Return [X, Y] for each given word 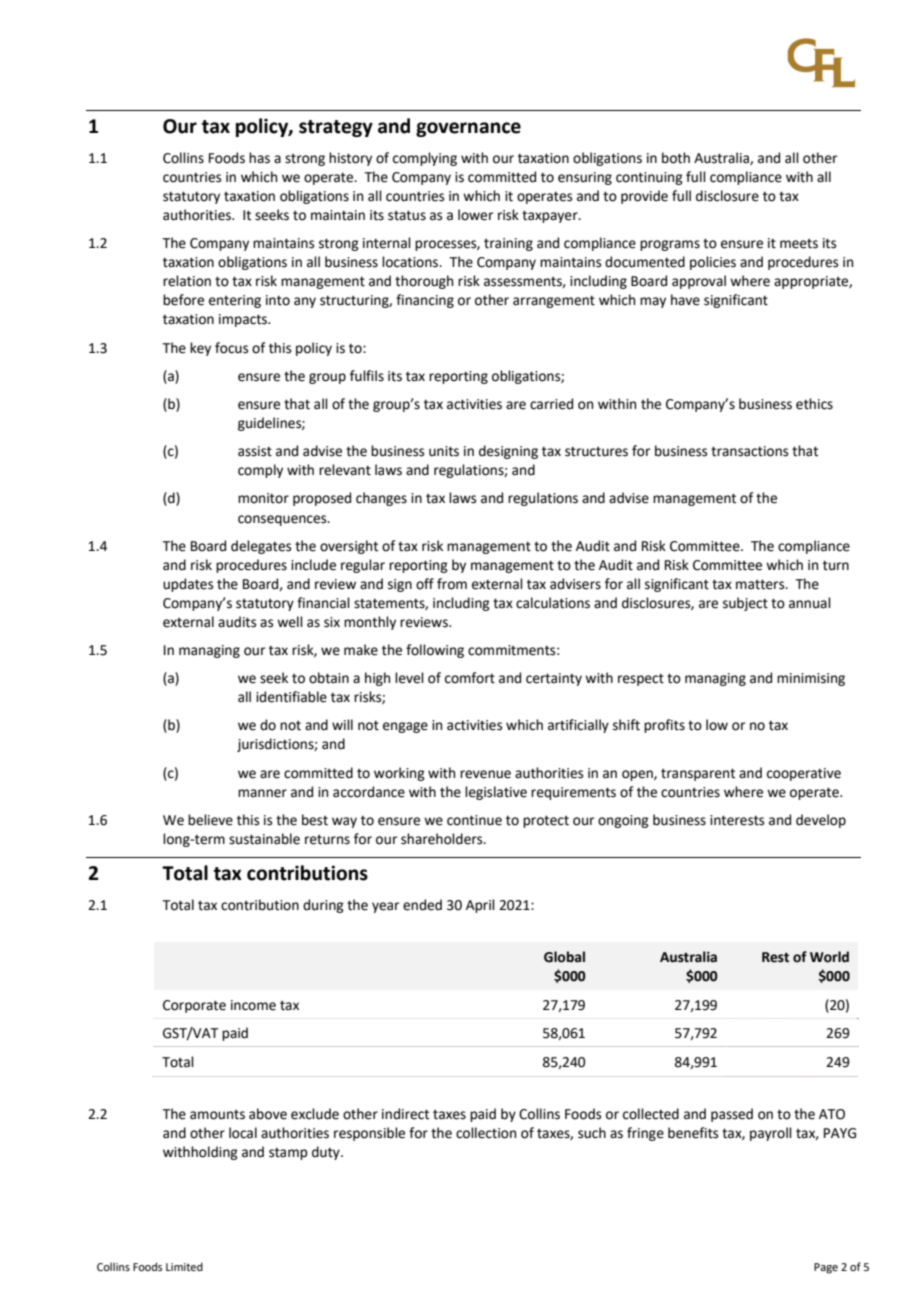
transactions [749, 451]
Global [564, 957]
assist [255, 451]
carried [551, 404]
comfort [470, 678]
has [259, 158]
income [253, 1005]
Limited [184, 1266]
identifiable [291, 697]
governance [468, 129]
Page [826, 1268]
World [829, 957]
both [676, 158]
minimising [811, 679]
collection [486, 1133]
